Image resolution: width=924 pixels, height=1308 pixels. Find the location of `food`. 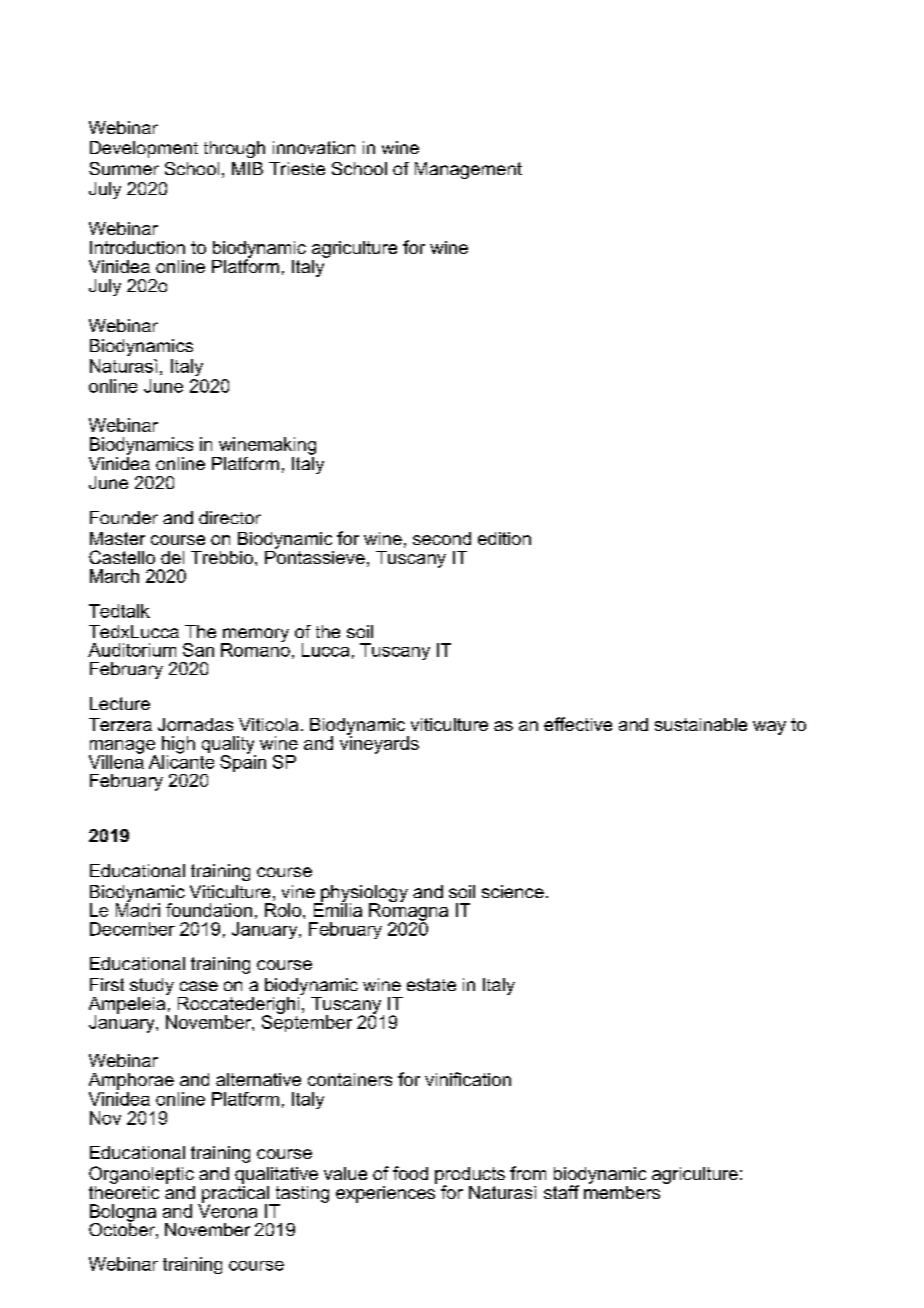

food is located at coordinates (410, 1173).
